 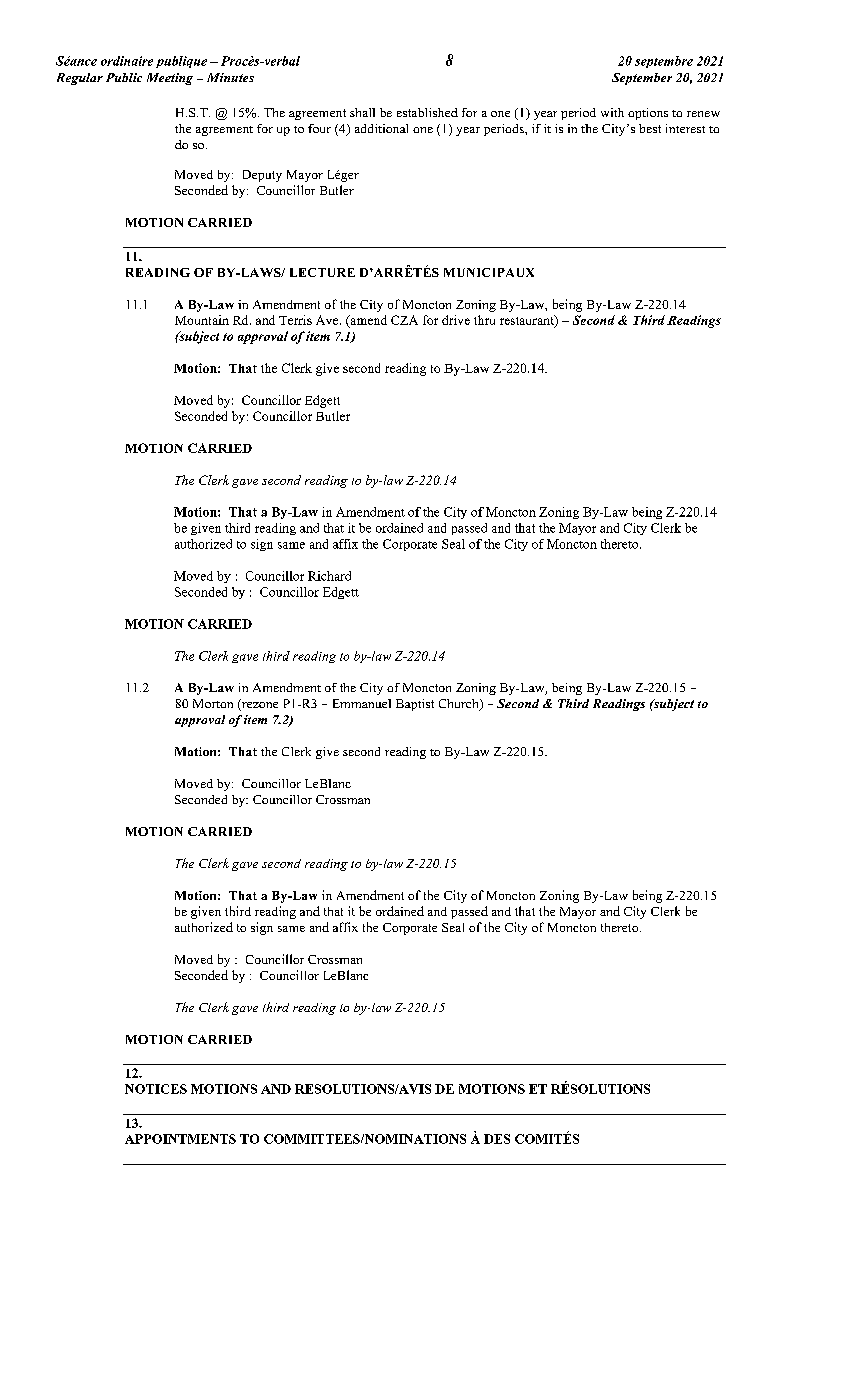 I want to click on NOTICES, so click(x=156, y=1089).
